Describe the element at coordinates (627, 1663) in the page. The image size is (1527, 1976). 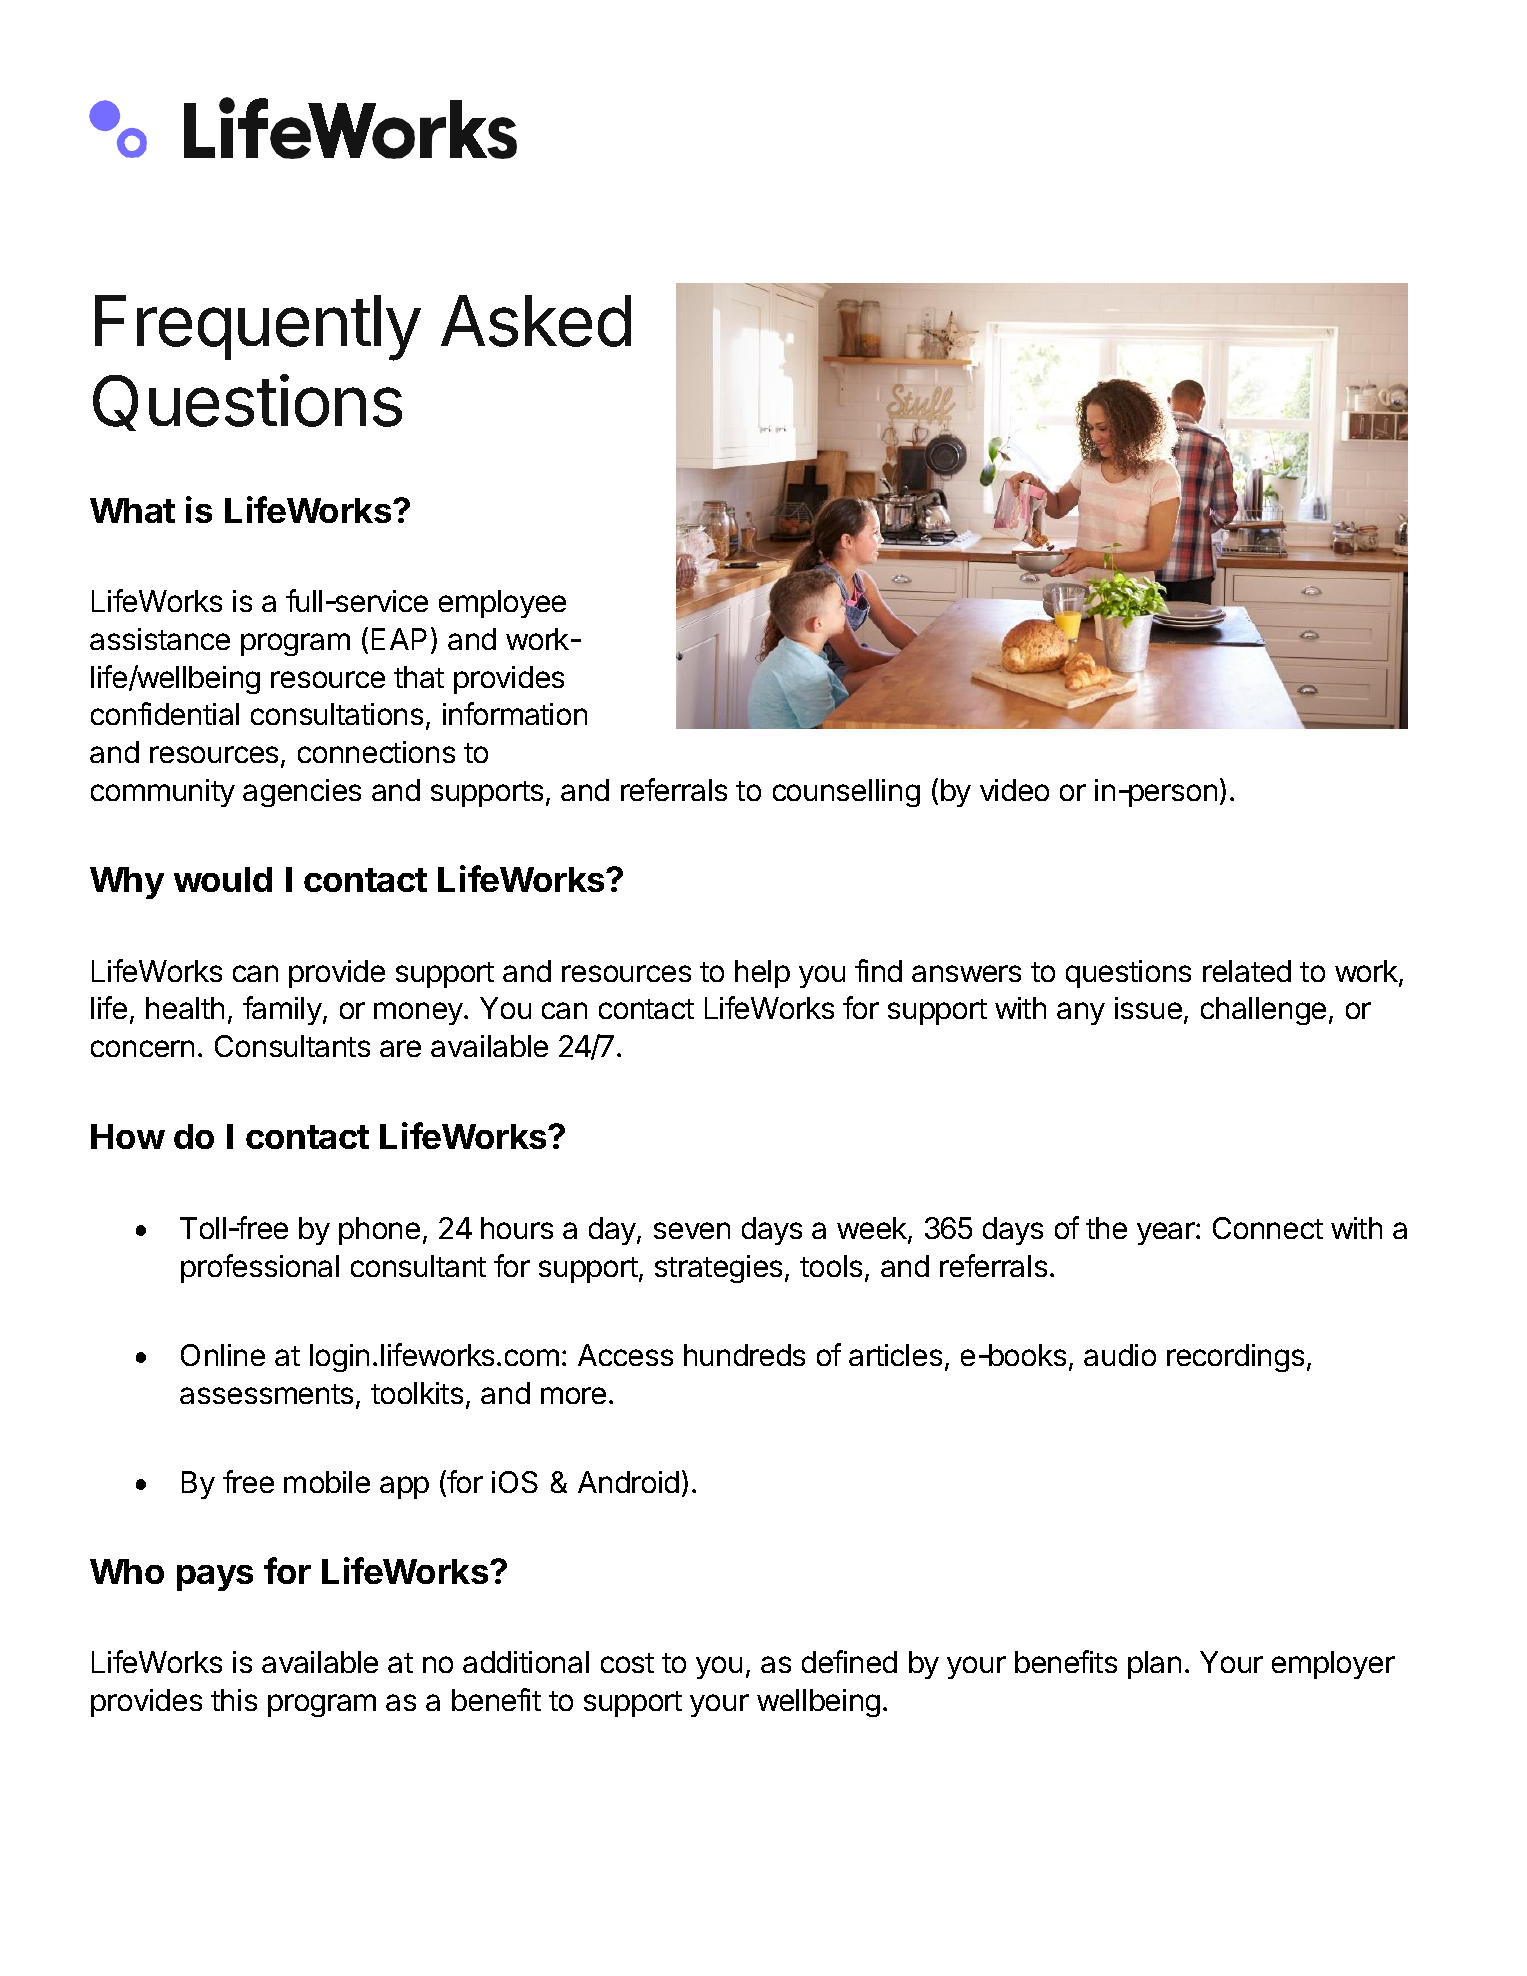
I see `cost` at that location.
